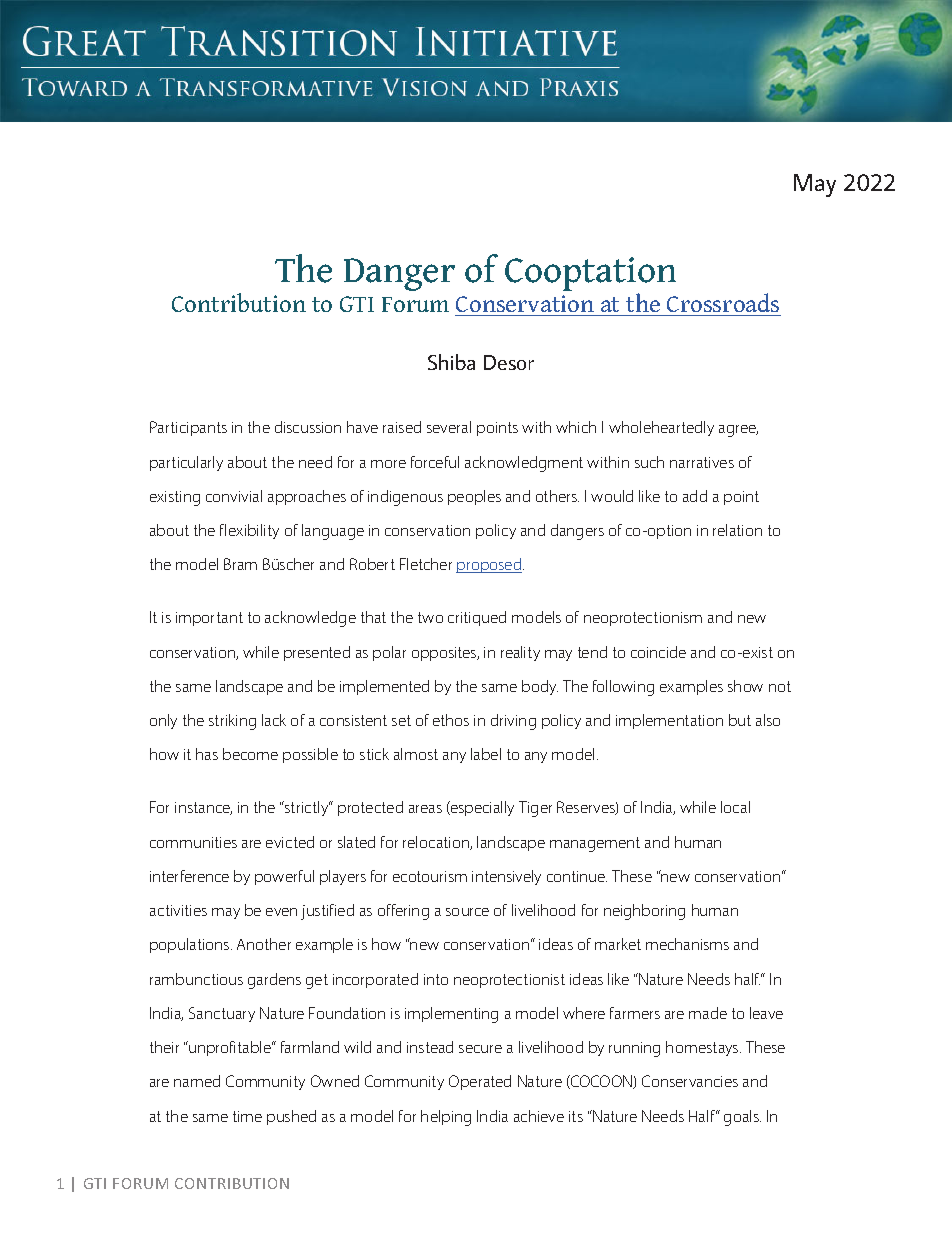 The image size is (952, 1233). What do you see at coordinates (451, 362) in the screenshot?
I see `Shiba` at bounding box center [451, 362].
